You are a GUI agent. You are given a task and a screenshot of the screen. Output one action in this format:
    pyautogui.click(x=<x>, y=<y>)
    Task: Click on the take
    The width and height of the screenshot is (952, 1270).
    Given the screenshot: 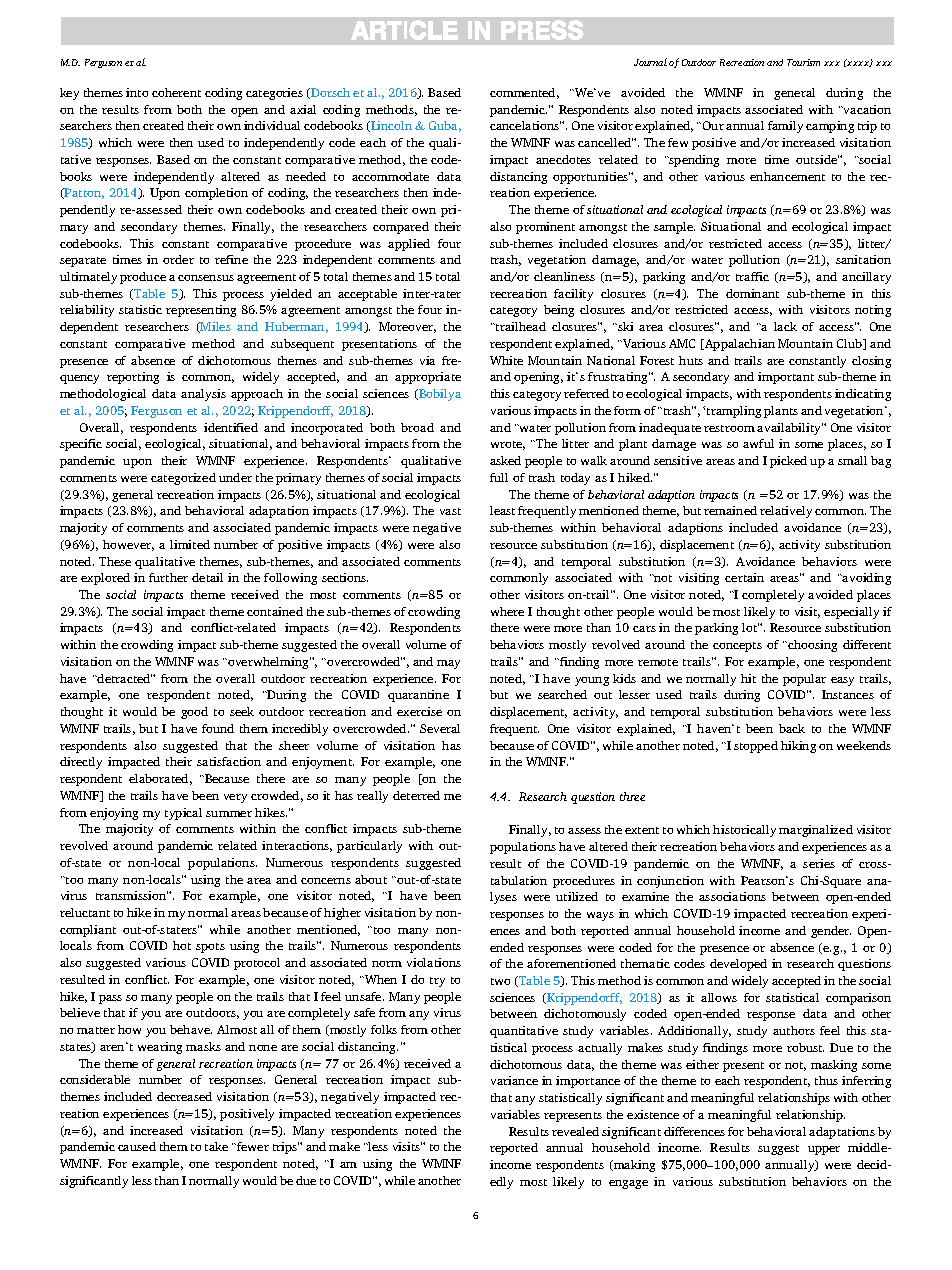 What is the action you would take?
    pyautogui.click(x=216, y=1146)
